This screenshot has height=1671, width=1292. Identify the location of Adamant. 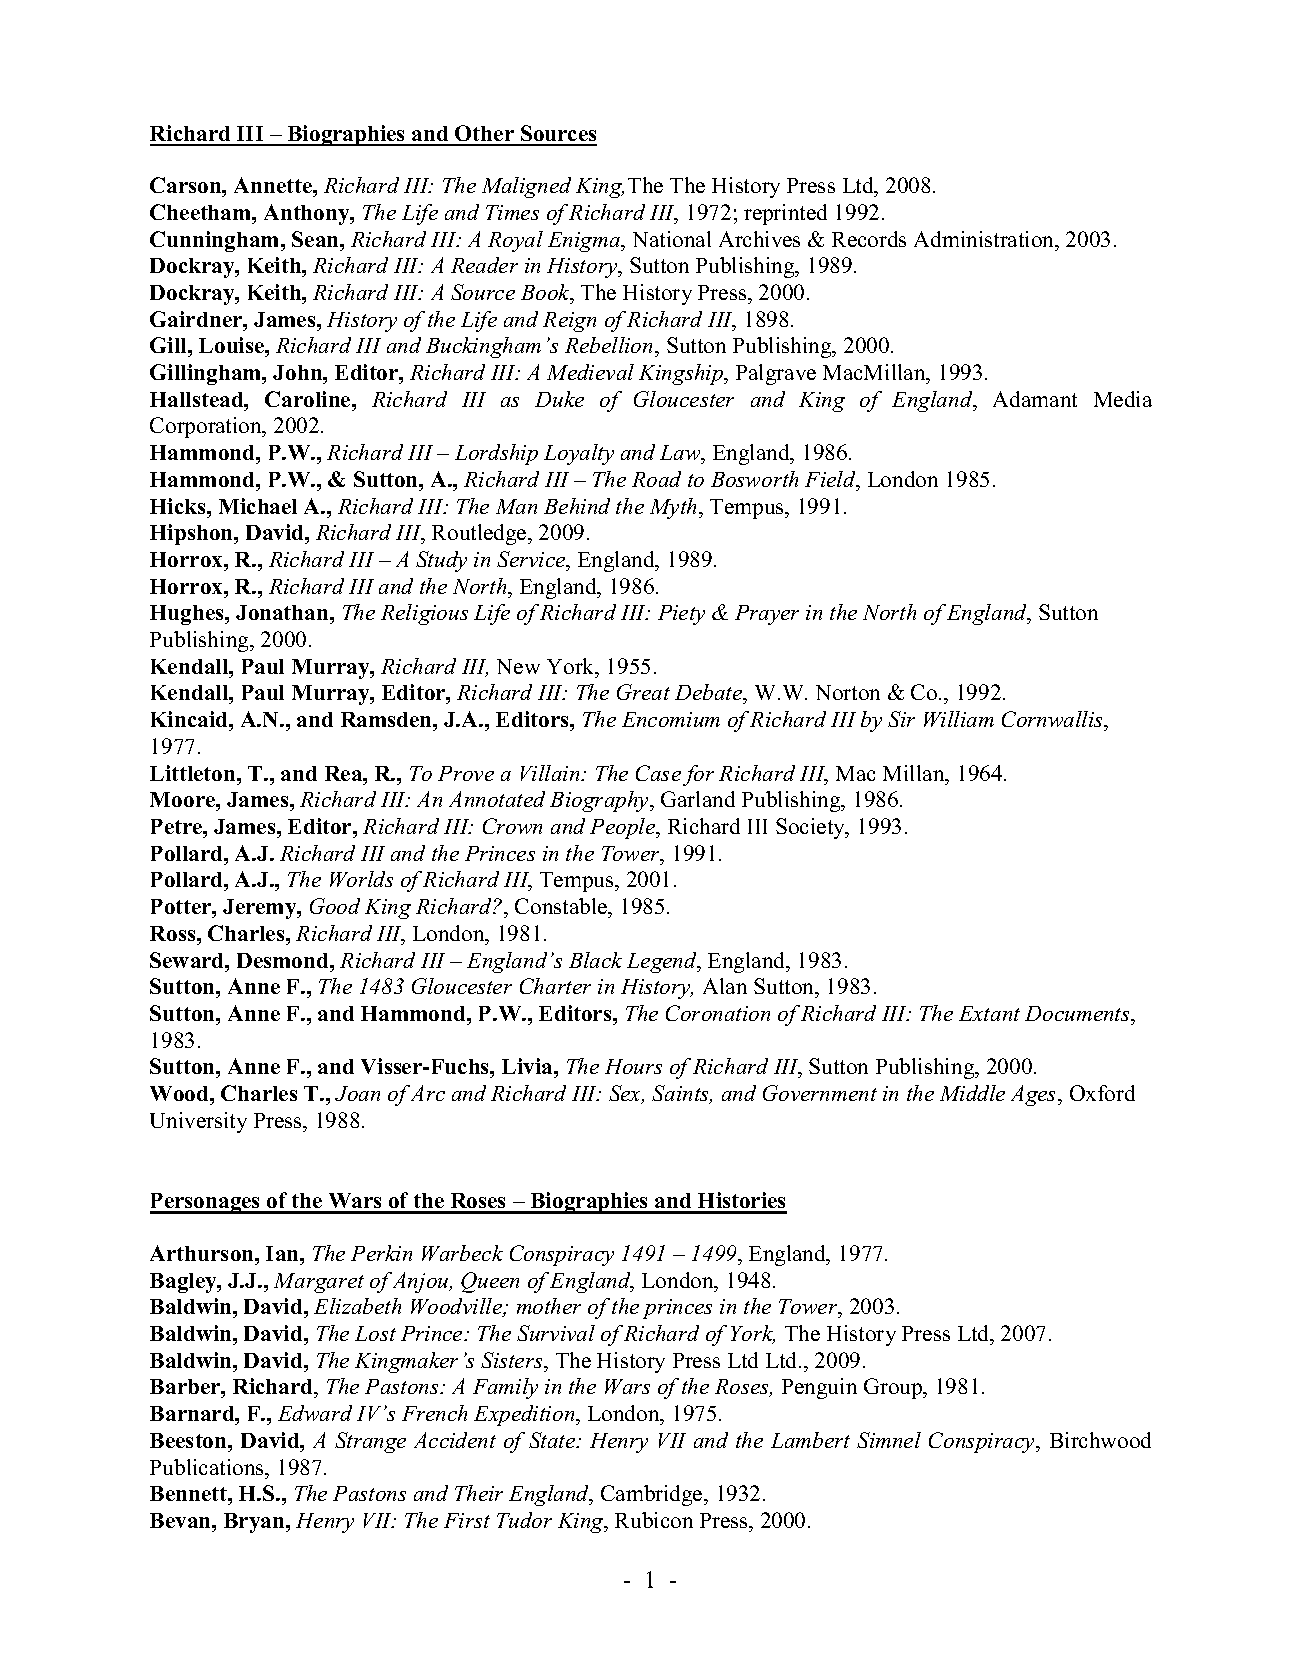
(1035, 399).
